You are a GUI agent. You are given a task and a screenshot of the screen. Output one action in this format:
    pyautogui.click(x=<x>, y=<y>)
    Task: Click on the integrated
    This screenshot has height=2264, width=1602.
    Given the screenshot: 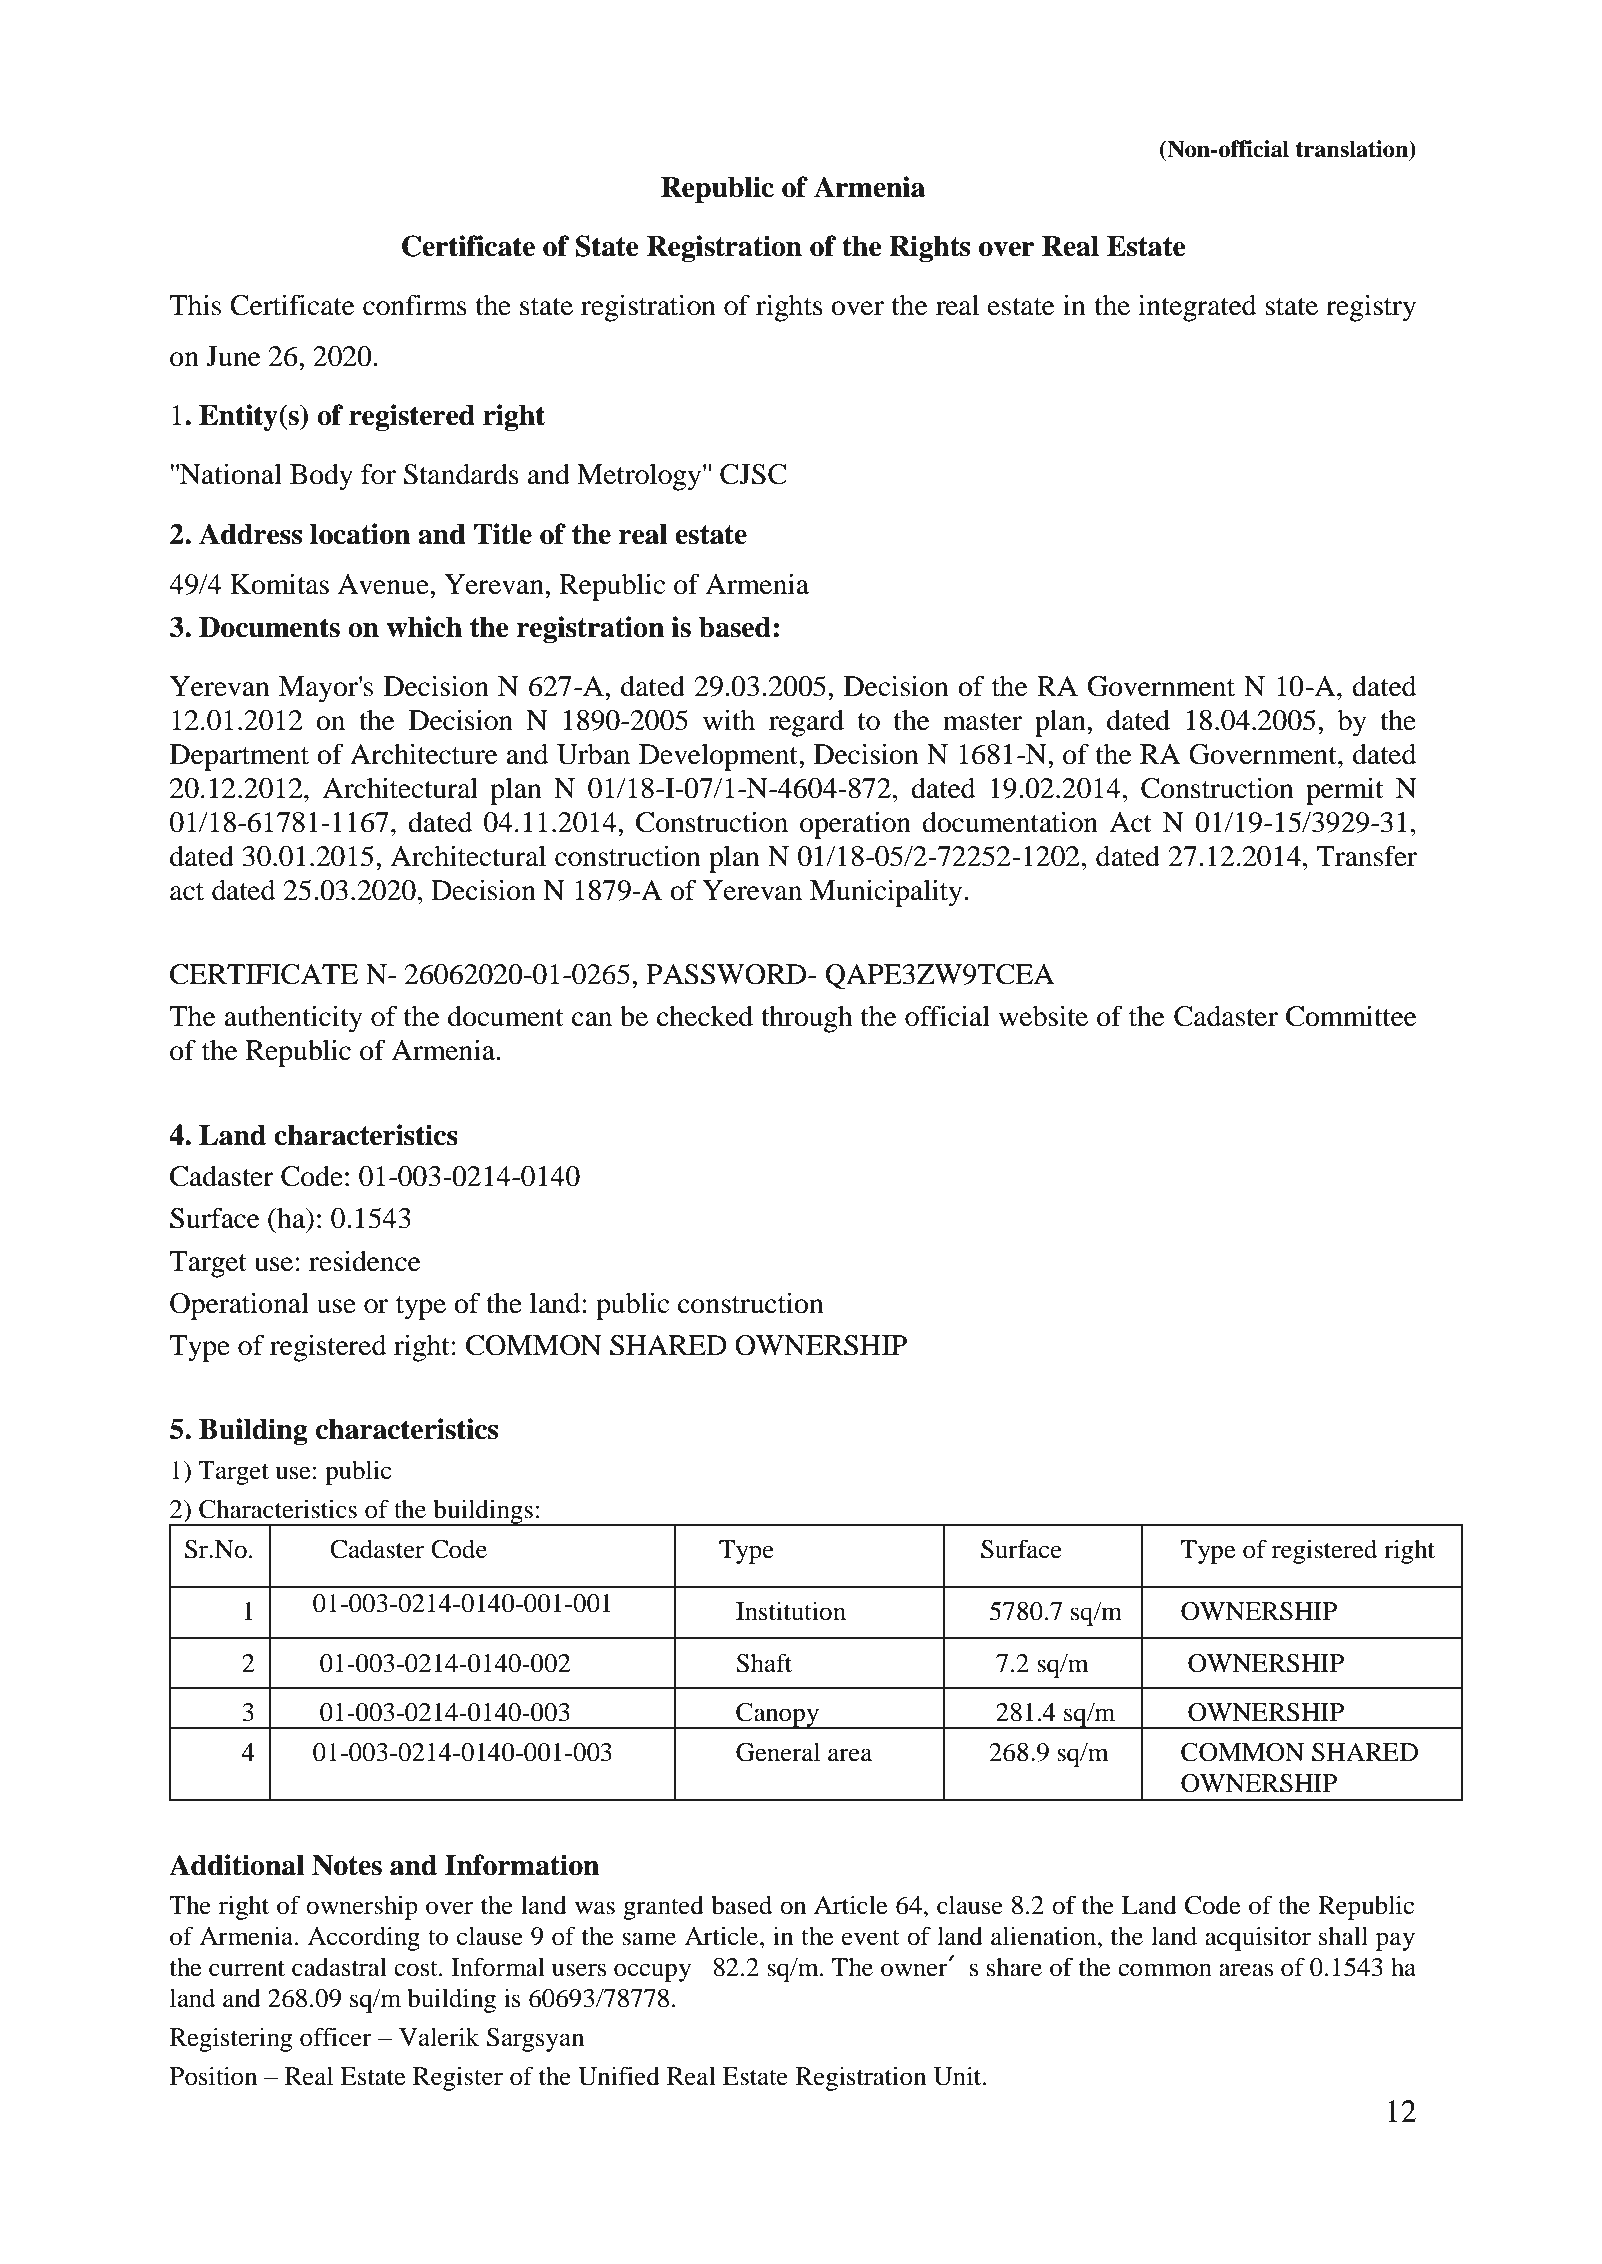 What is the action you would take?
    pyautogui.click(x=1197, y=308)
